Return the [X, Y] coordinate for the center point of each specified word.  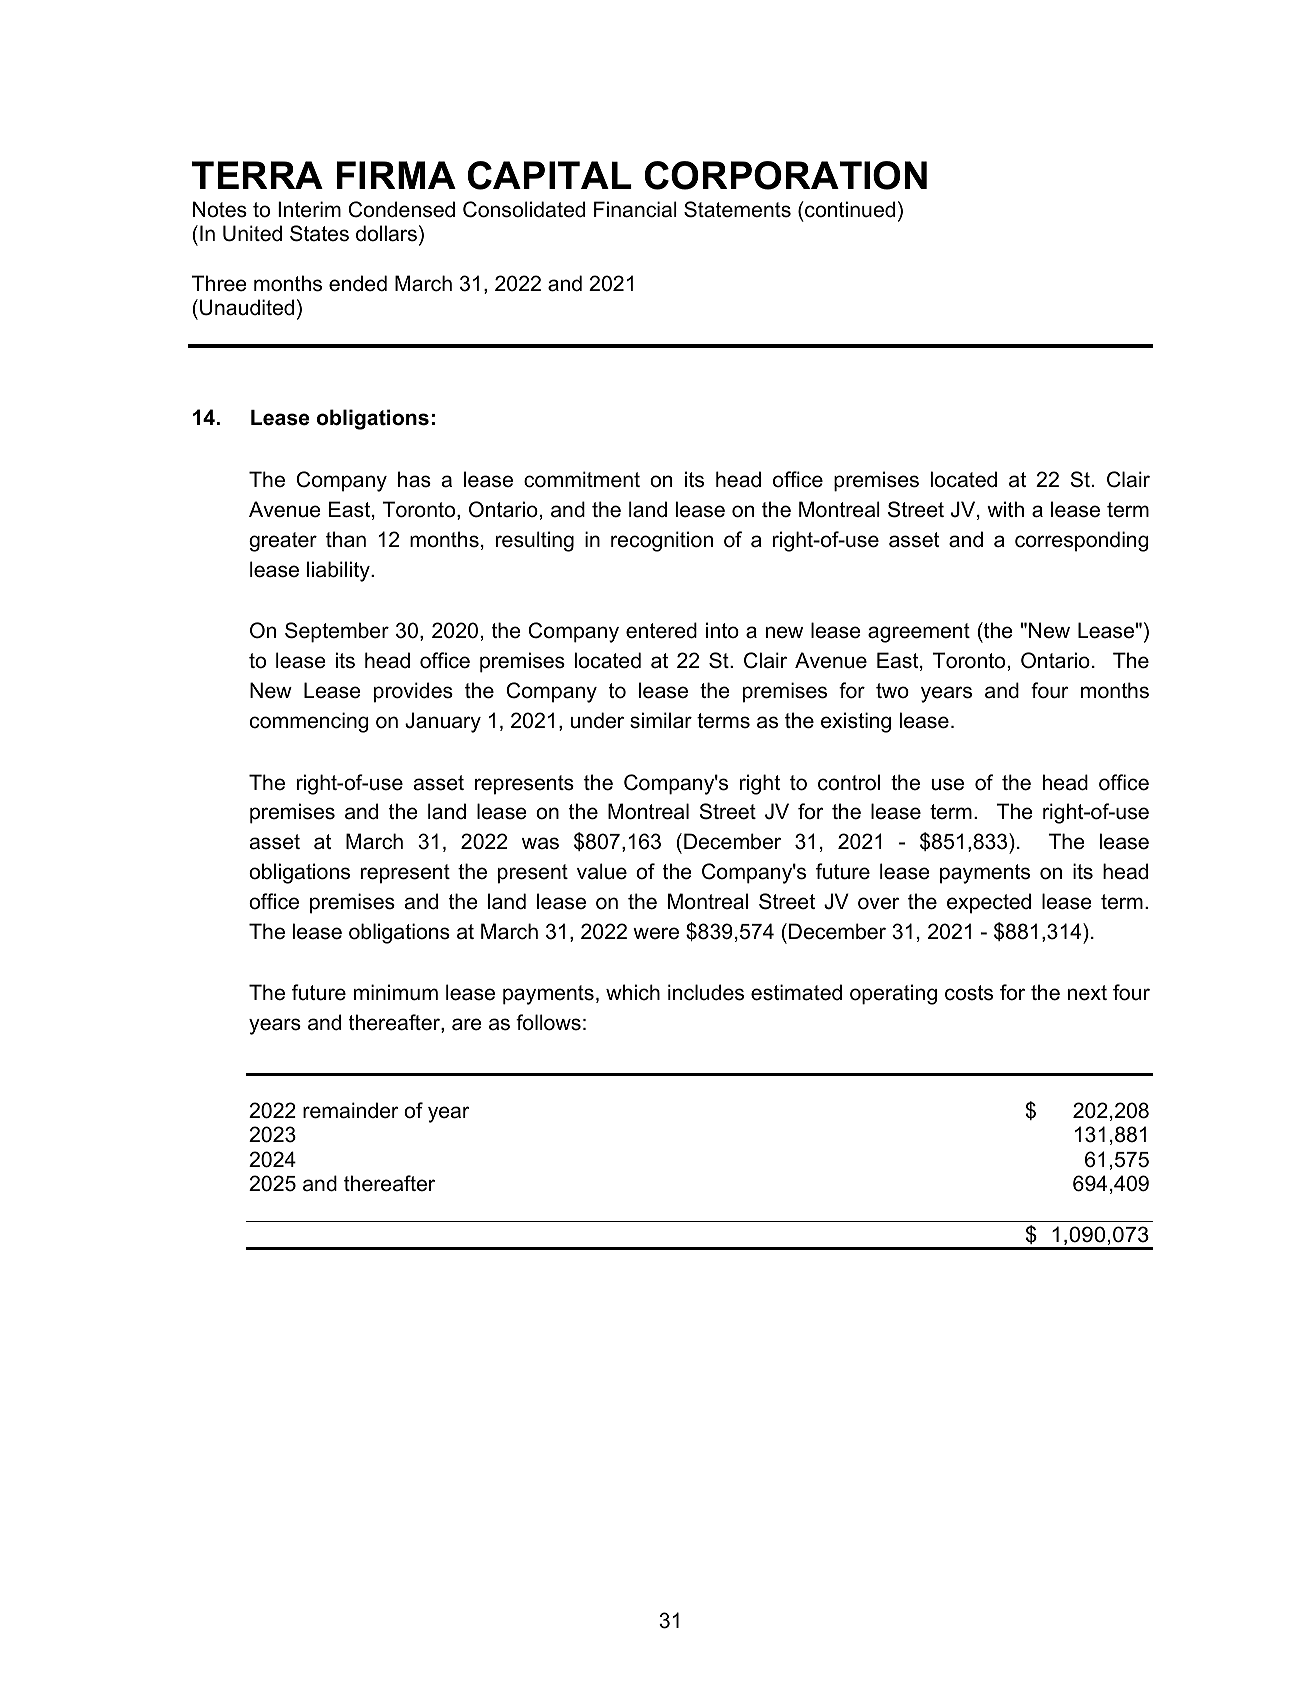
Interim [309, 209]
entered [661, 630]
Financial [635, 209]
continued [849, 209]
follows [548, 1022]
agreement [919, 633]
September [337, 632]
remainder [351, 1110]
